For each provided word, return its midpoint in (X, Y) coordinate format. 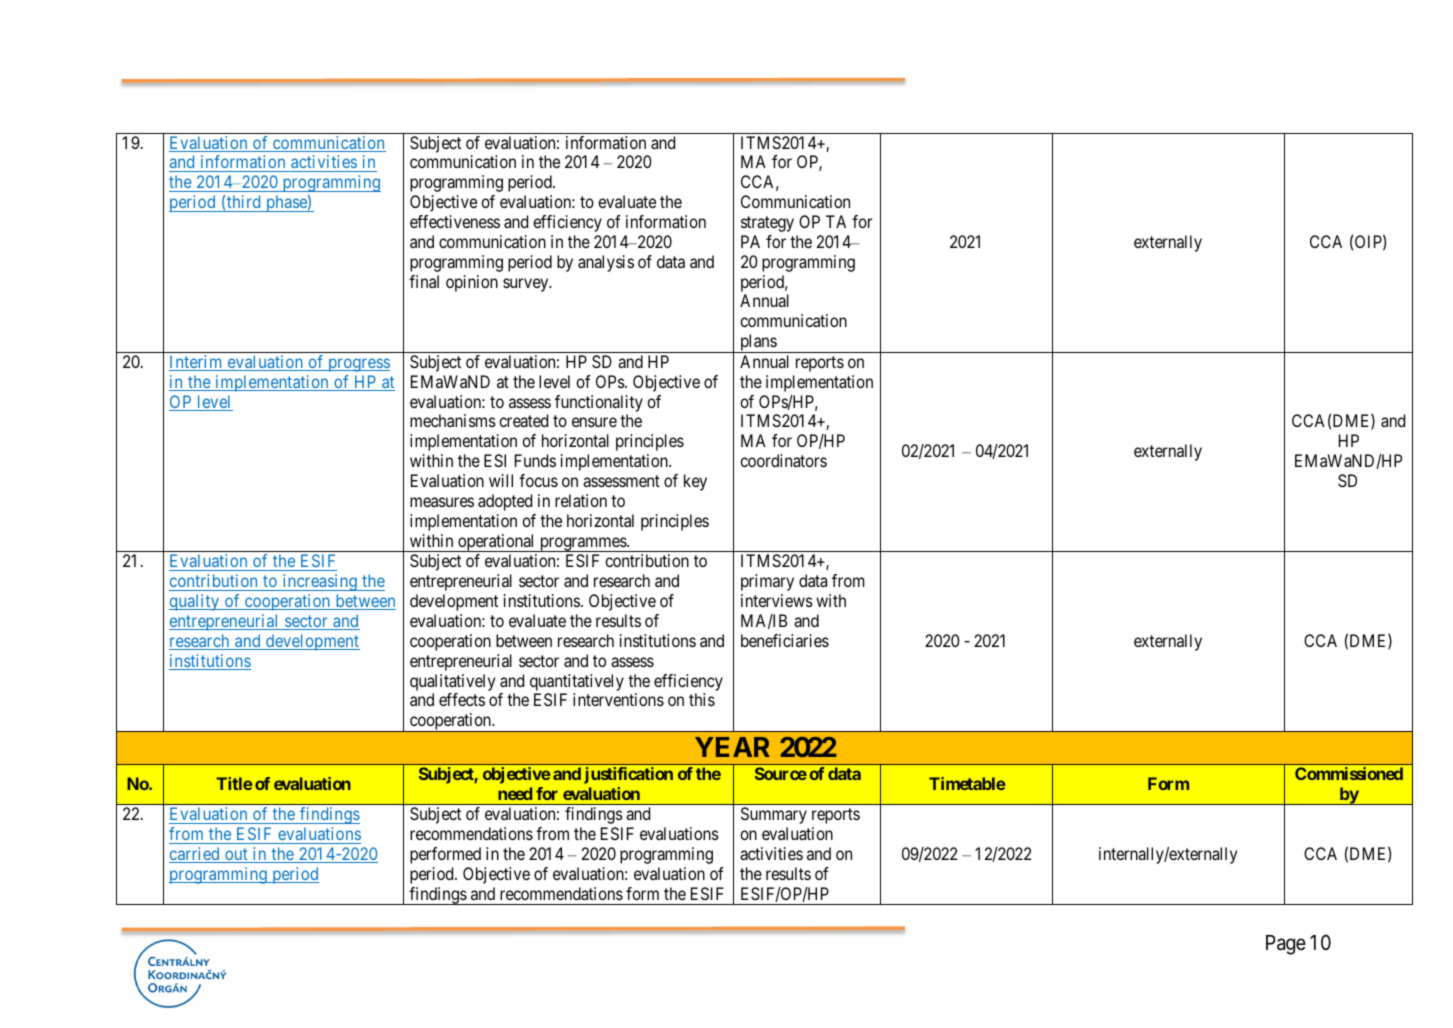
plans (758, 343)
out (236, 855)
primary (767, 582)
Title (234, 783)
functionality (599, 403)
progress (358, 365)
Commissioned (1349, 773)
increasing (319, 582)
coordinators (783, 460)
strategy (767, 224)
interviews (777, 600)
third (243, 201)
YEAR (732, 747)
